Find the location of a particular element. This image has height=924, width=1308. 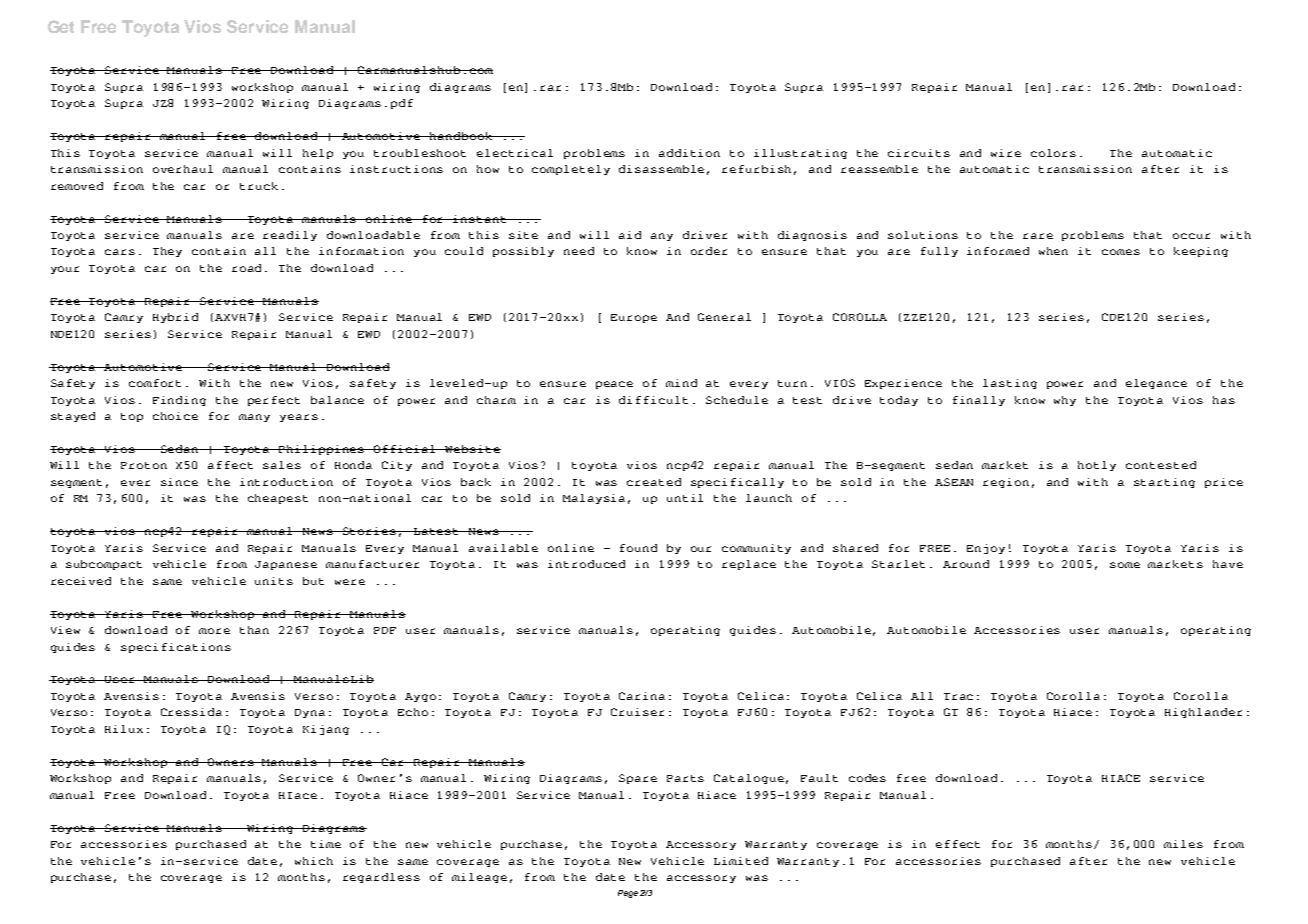

elegance is located at coordinates (1156, 384).
